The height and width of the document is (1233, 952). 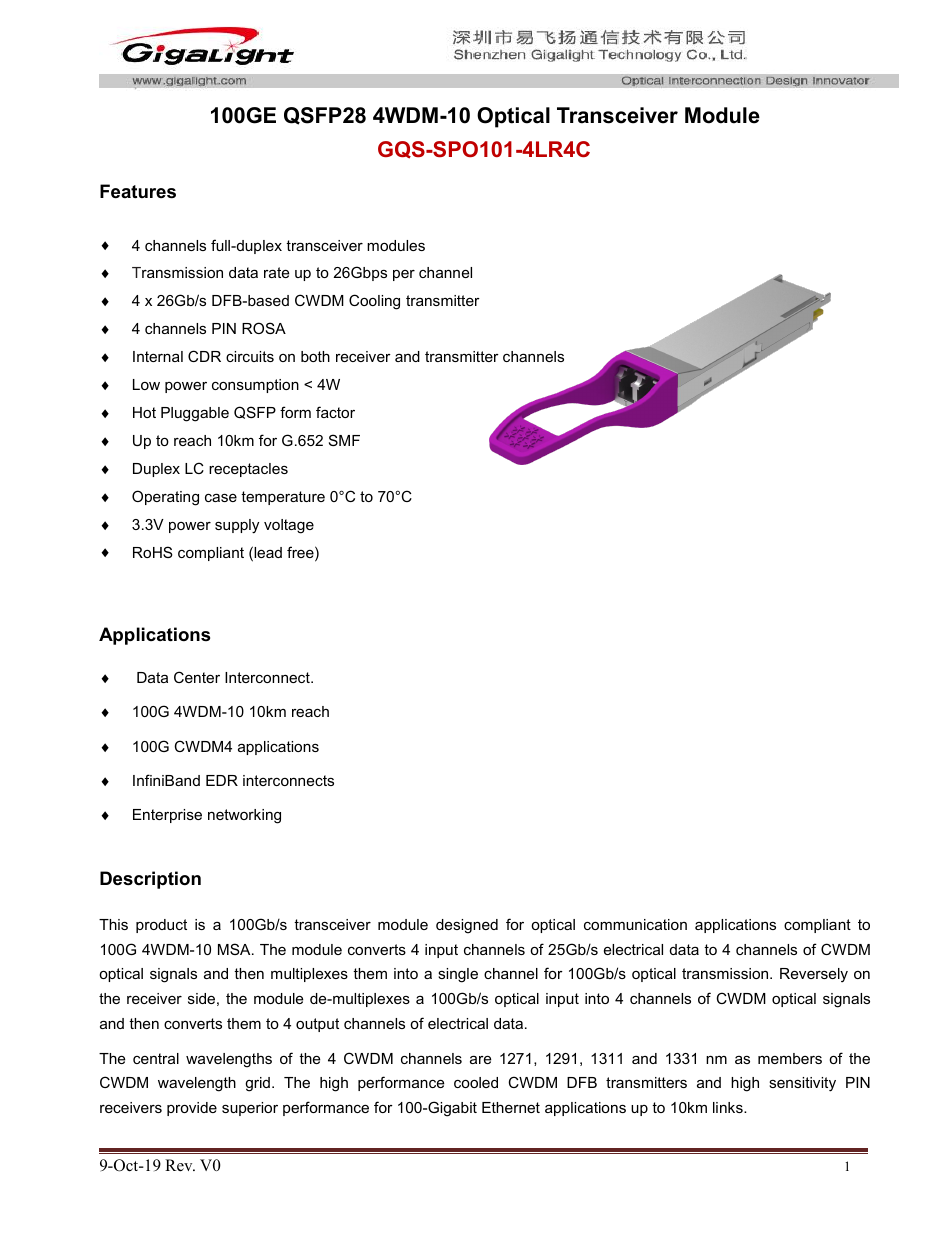 I want to click on links, so click(x=729, y=1107).
